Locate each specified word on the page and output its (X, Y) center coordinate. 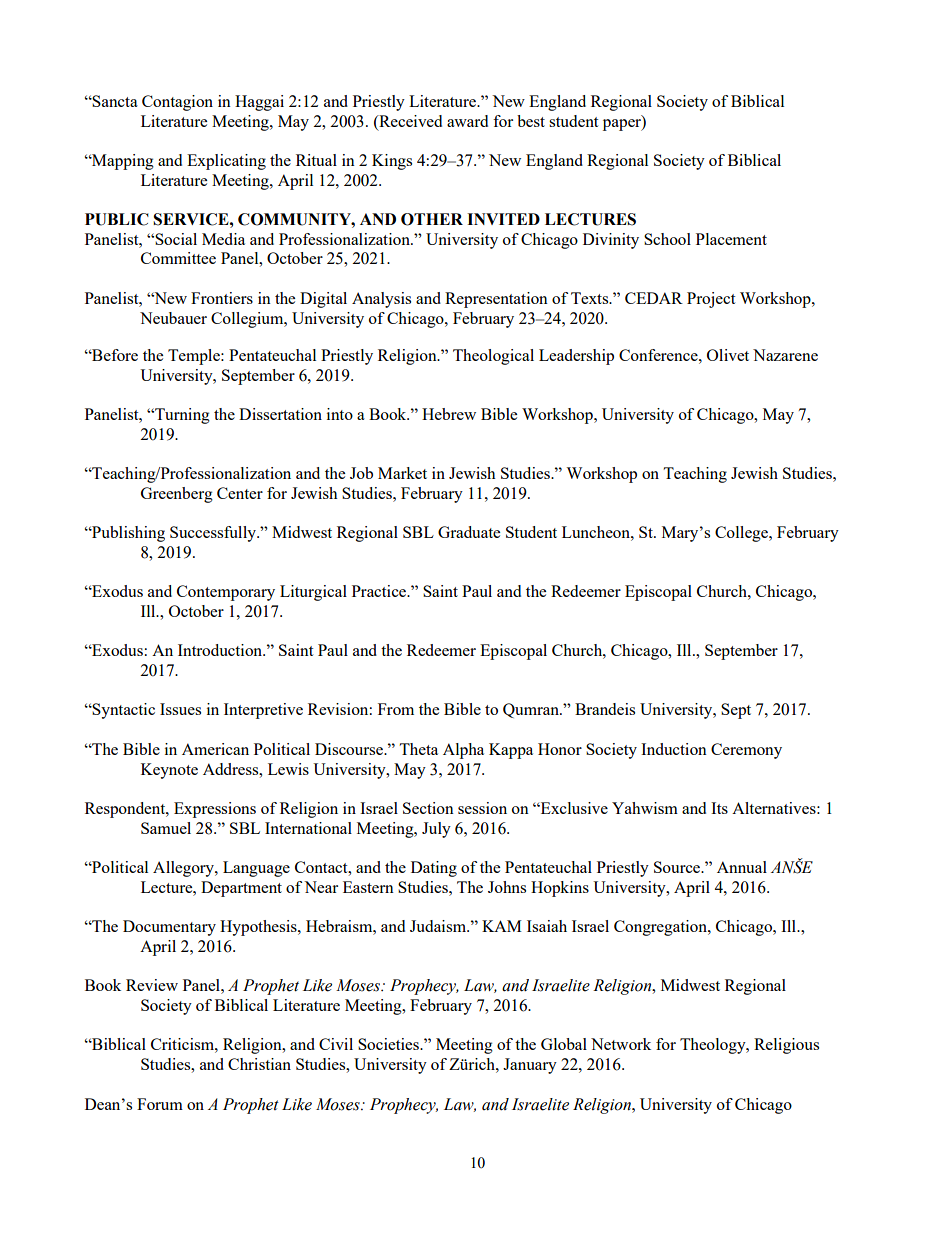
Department (241, 889)
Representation (496, 300)
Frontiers (222, 298)
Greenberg (177, 495)
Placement (731, 239)
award (467, 121)
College (742, 534)
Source (678, 867)
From (396, 709)
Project (711, 300)
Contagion (177, 103)
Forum (160, 1104)
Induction (674, 749)
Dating (434, 869)
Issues (180, 709)
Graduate (469, 532)
